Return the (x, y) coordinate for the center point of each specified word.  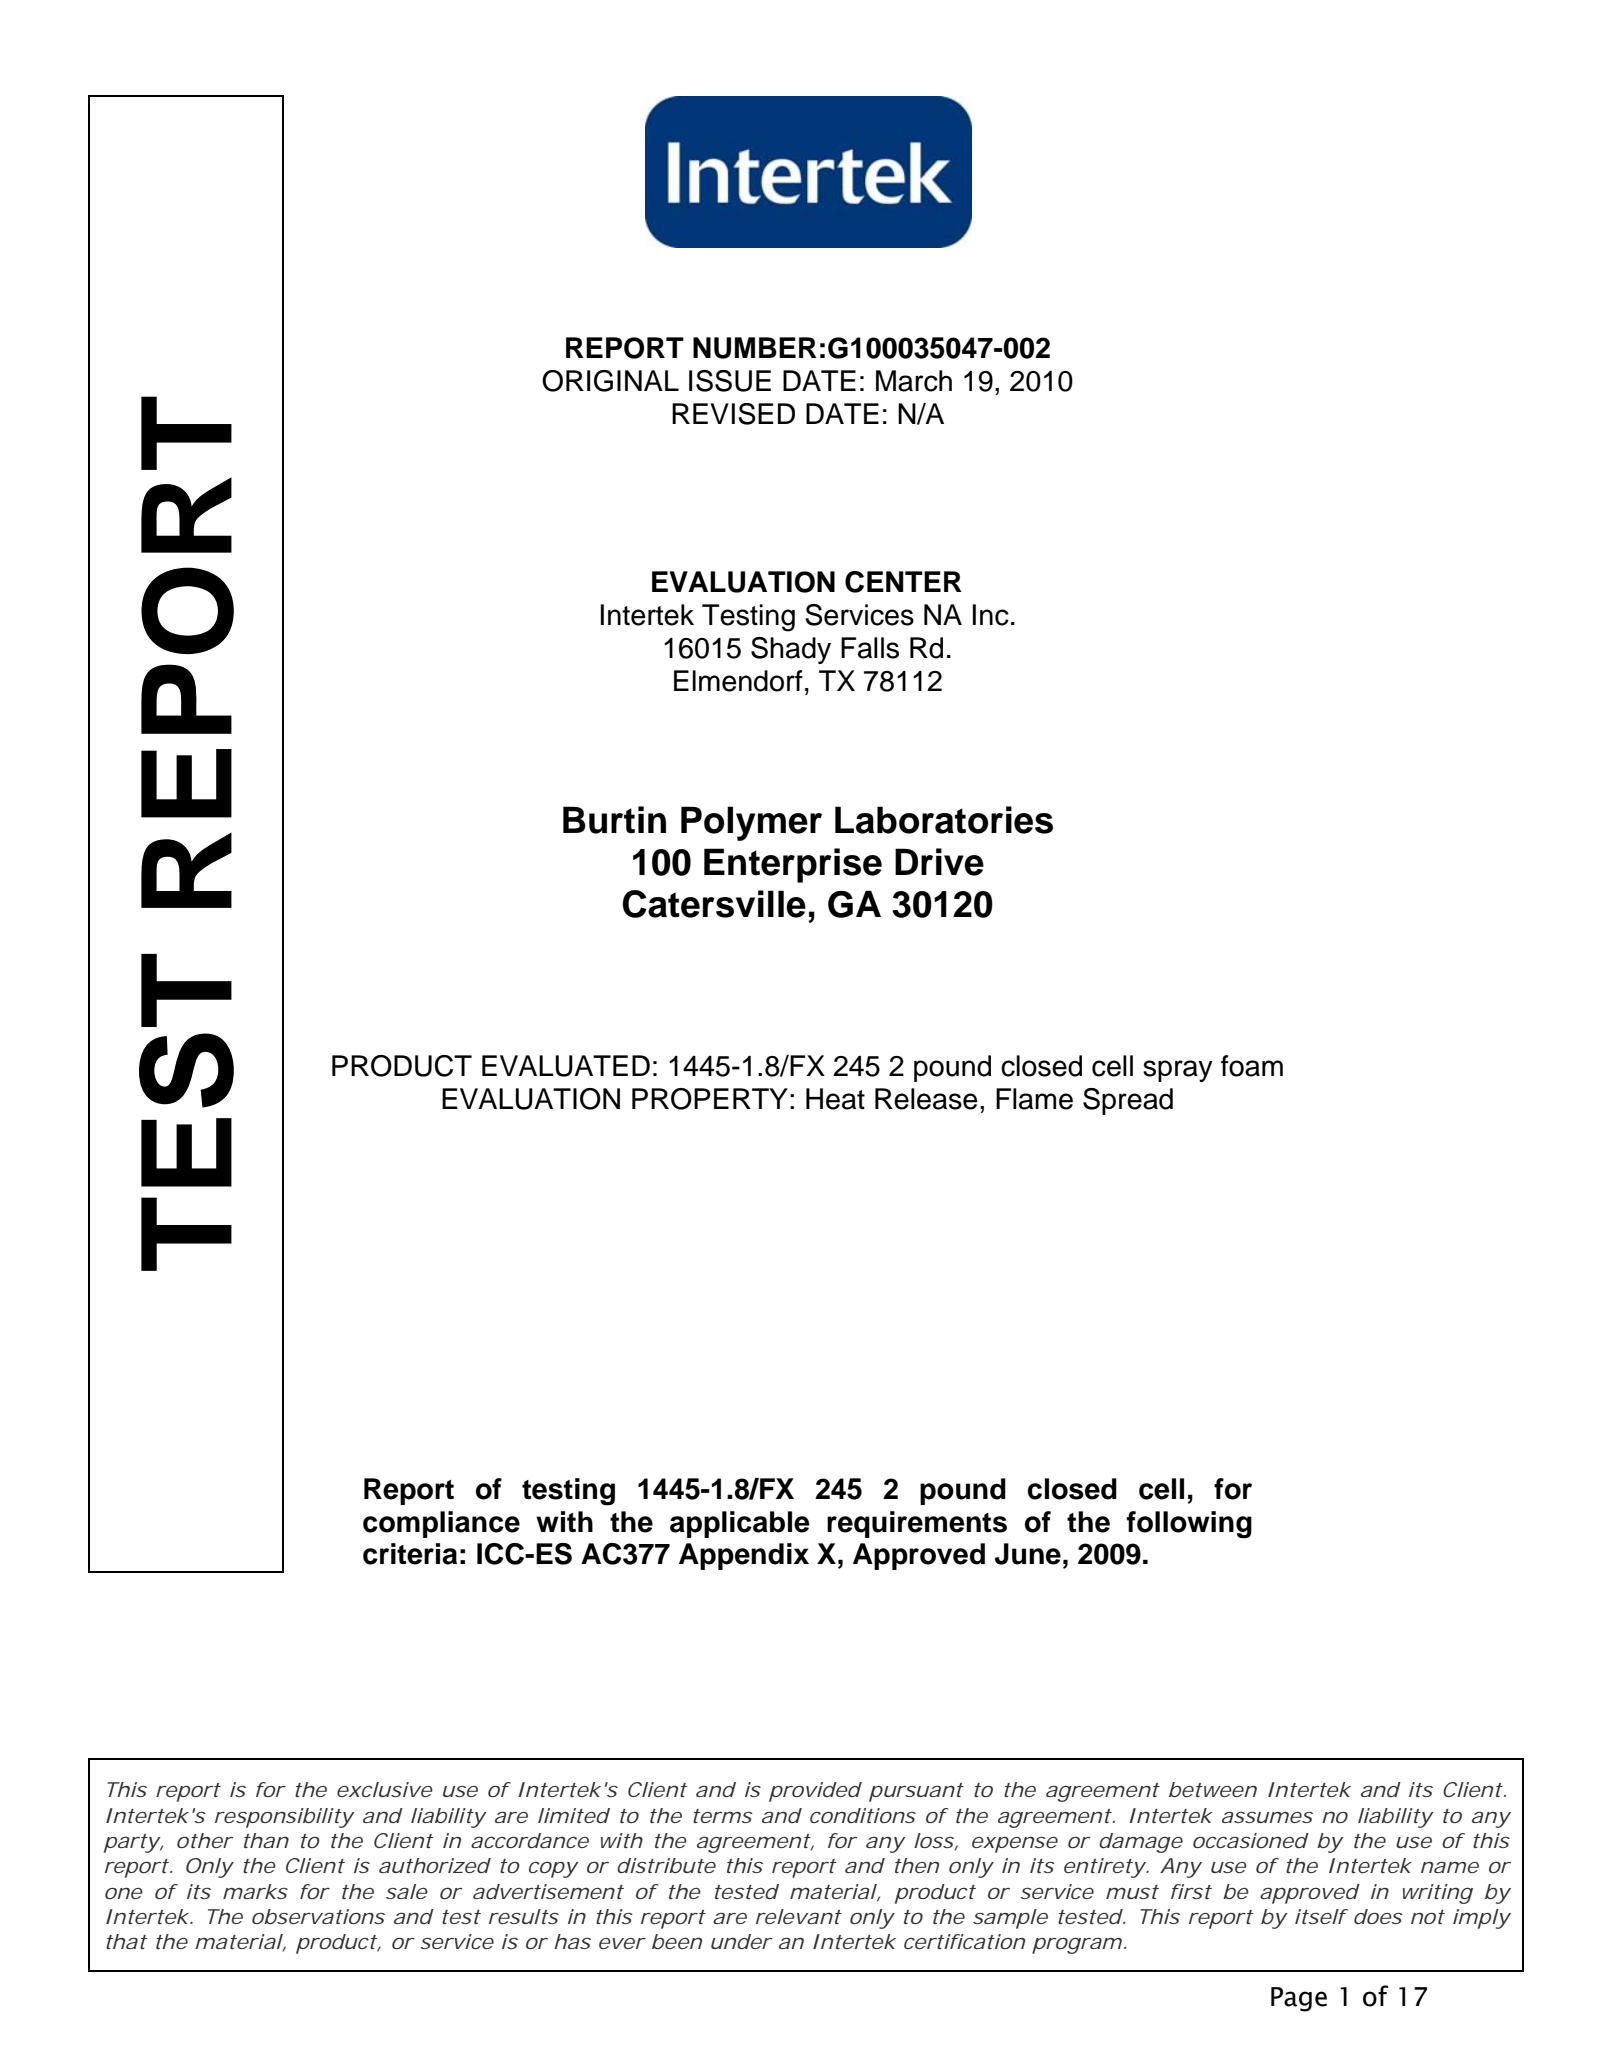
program (1073, 1945)
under (740, 1941)
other (203, 1840)
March (914, 381)
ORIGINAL (610, 381)
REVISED (733, 414)
